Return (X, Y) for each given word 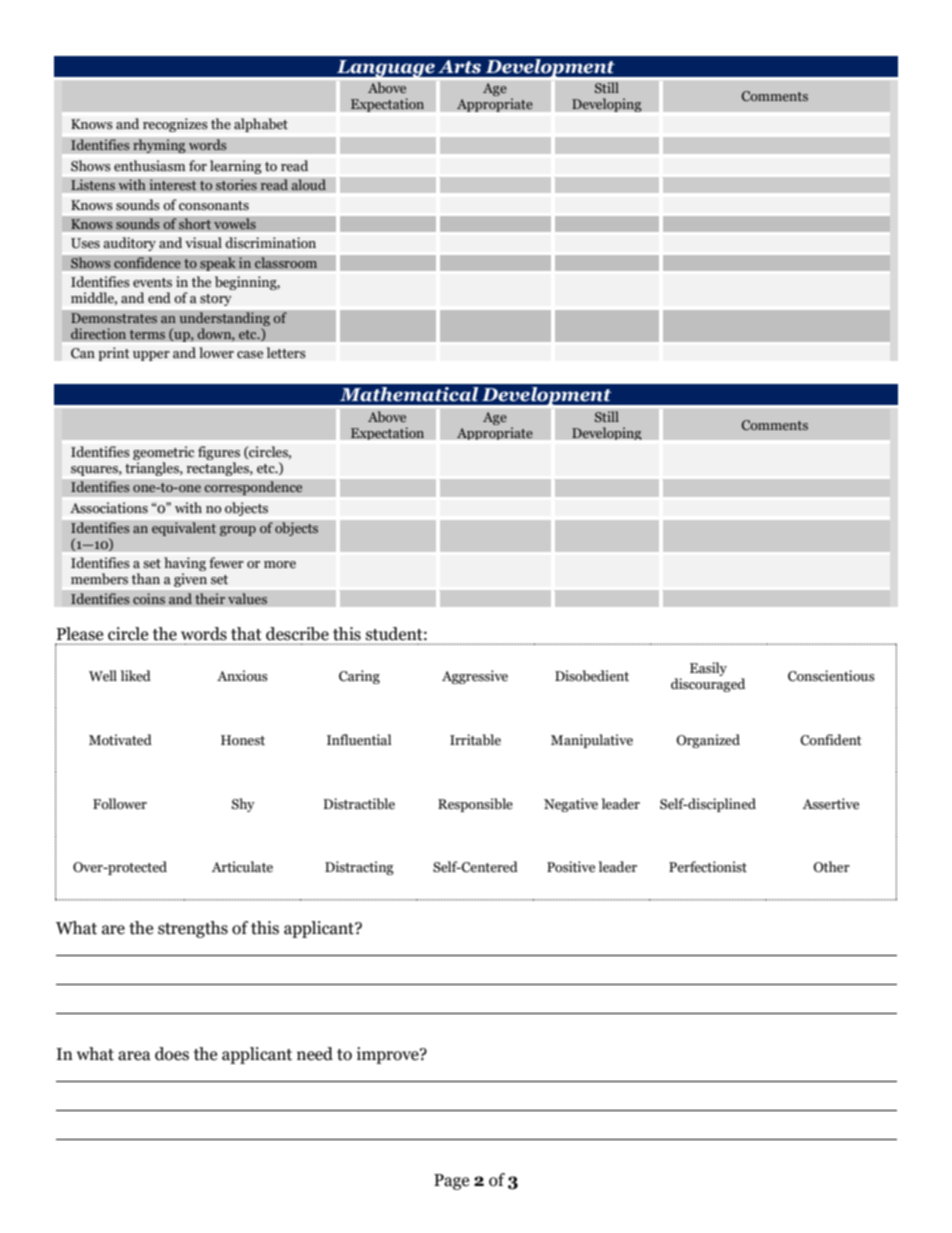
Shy (243, 805)
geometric (163, 454)
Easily (708, 669)
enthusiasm (150, 166)
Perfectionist (708, 867)
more (280, 564)
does (172, 1054)
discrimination (270, 243)
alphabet (261, 125)
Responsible (475, 805)
